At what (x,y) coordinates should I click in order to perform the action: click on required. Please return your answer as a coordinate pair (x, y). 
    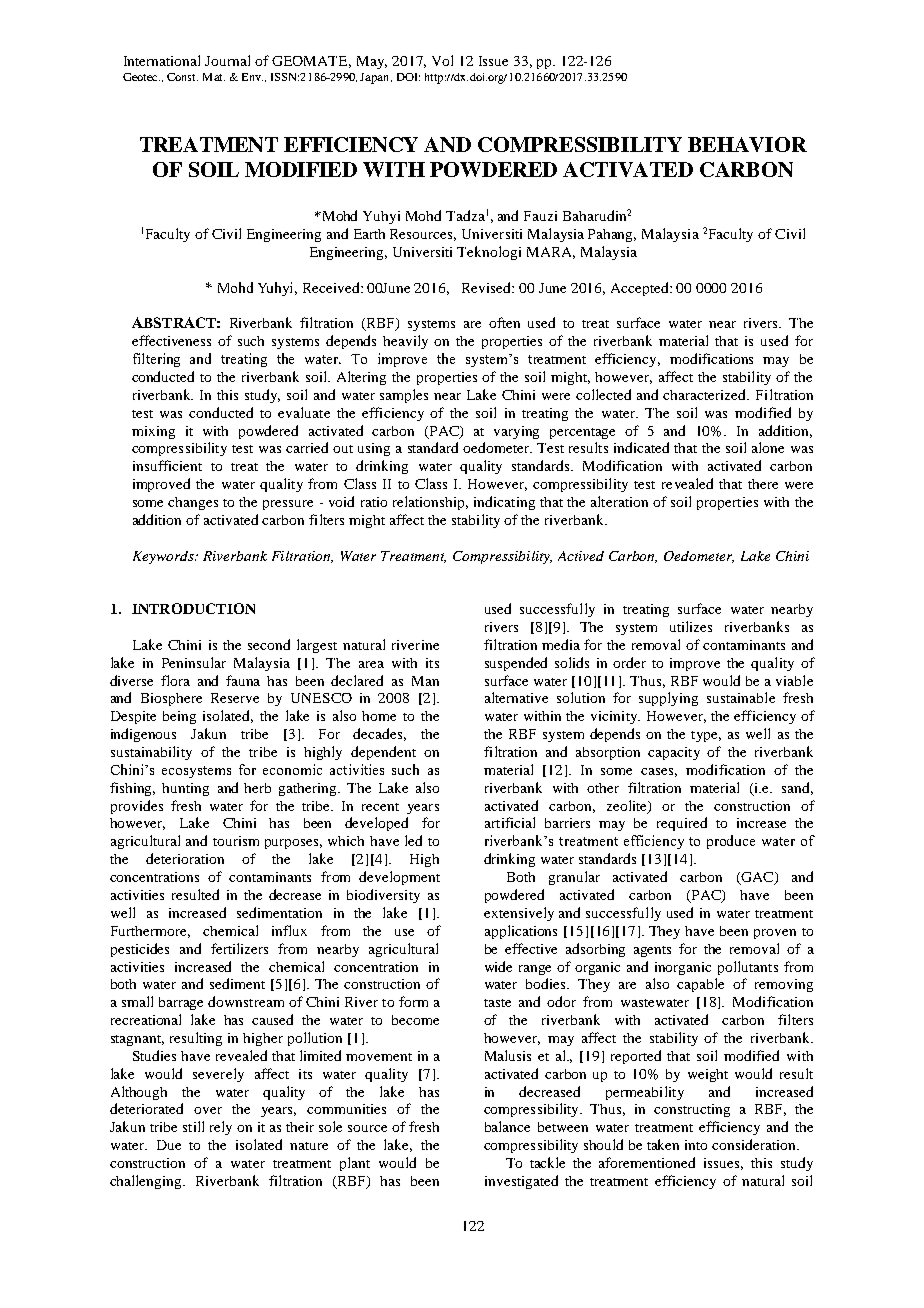
    Looking at the image, I should click on (682, 824).
